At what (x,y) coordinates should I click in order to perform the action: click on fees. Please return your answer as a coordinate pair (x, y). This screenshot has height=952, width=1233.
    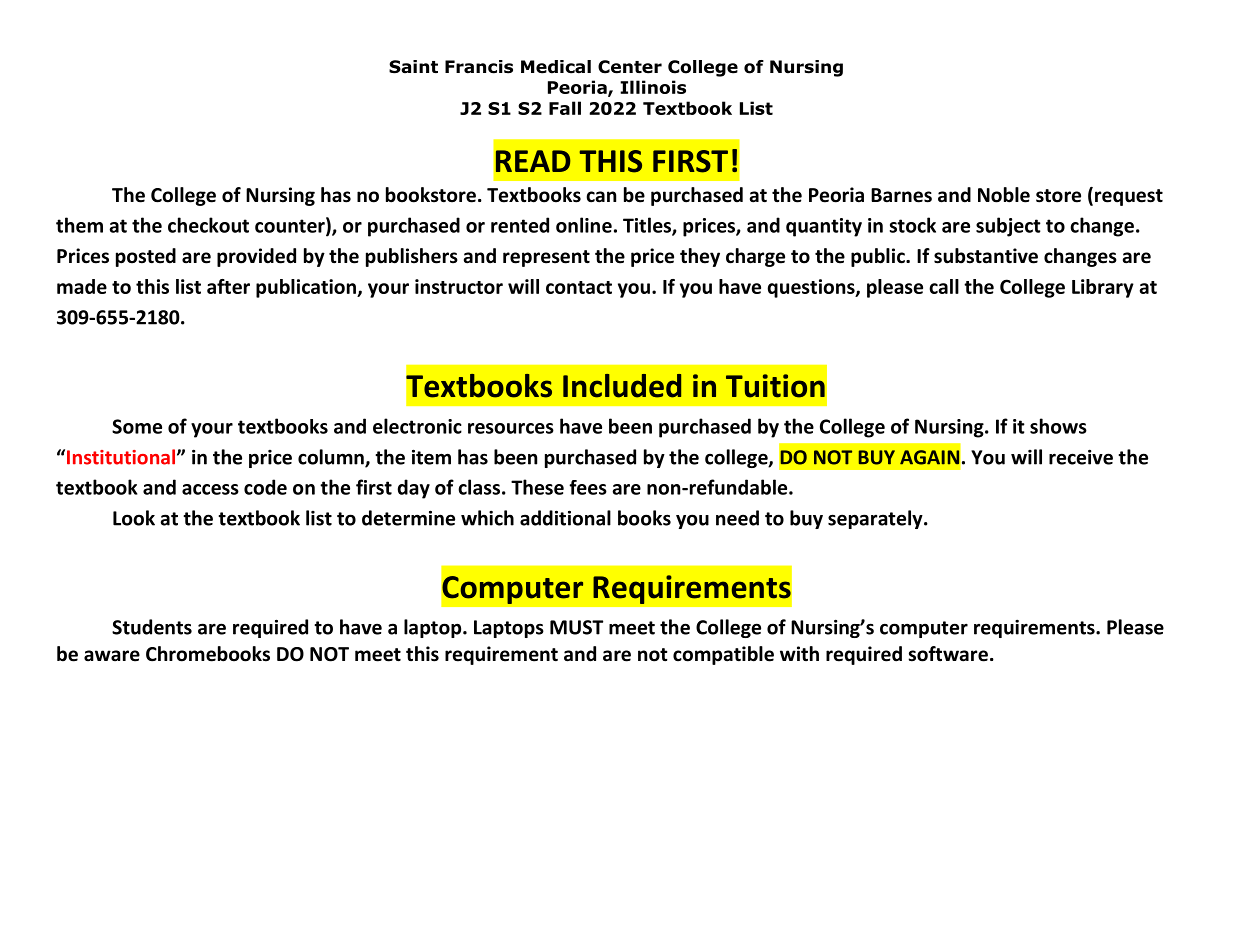
    Looking at the image, I should click on (588, 487).
